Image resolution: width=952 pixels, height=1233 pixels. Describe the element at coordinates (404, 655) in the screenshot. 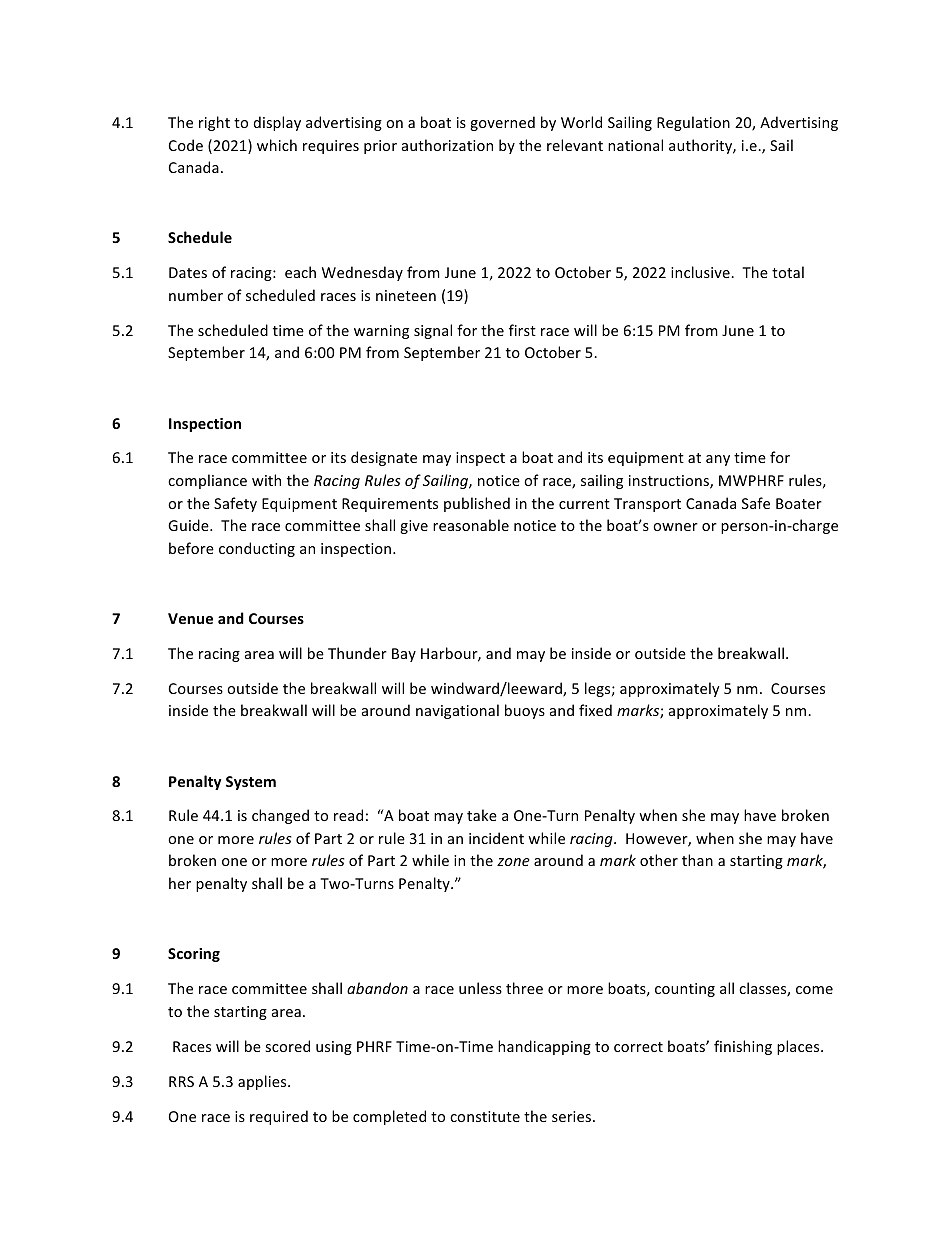

I see `Bay` at that location.
